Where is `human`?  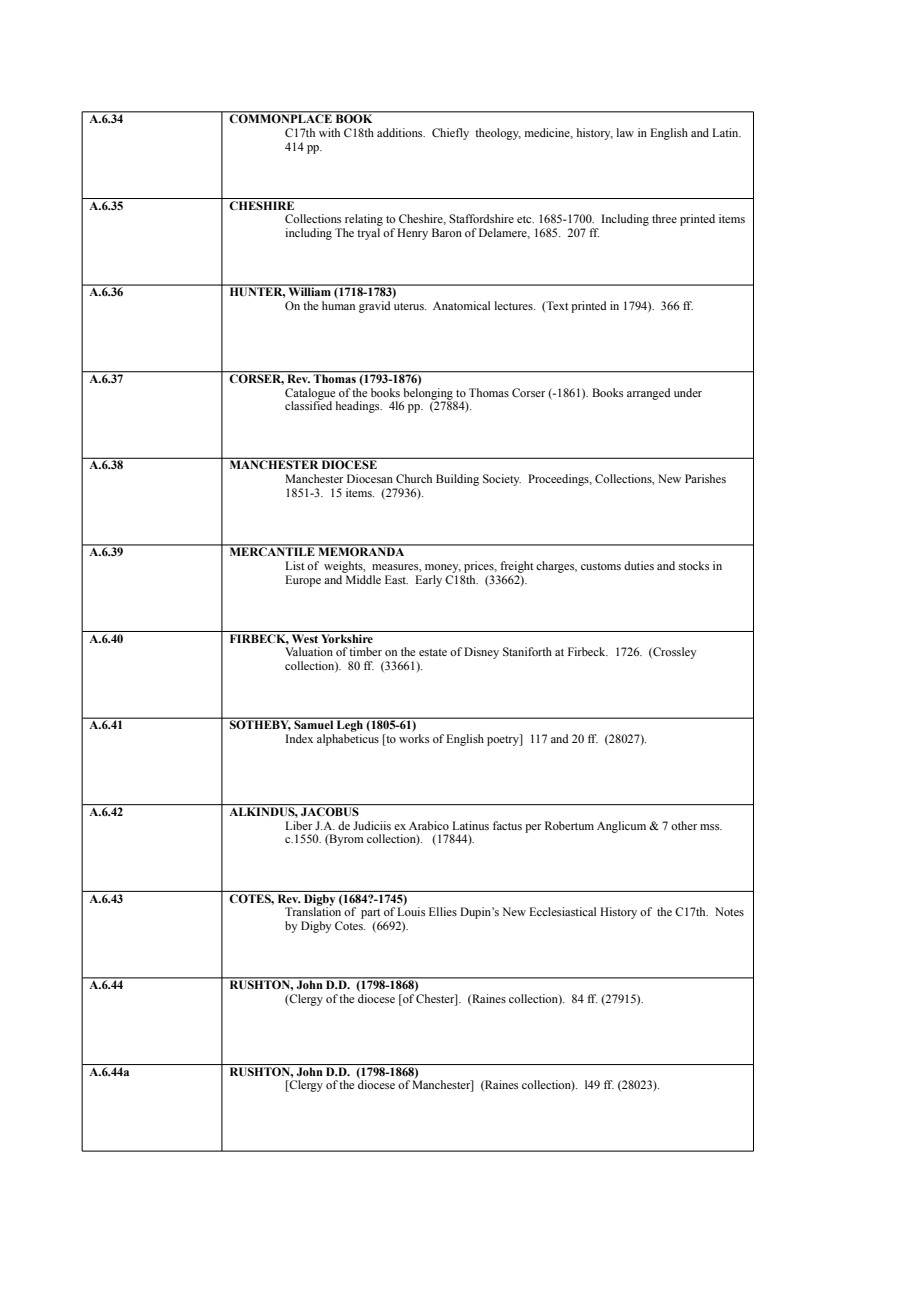
human is located at coordinates (338, 305).
